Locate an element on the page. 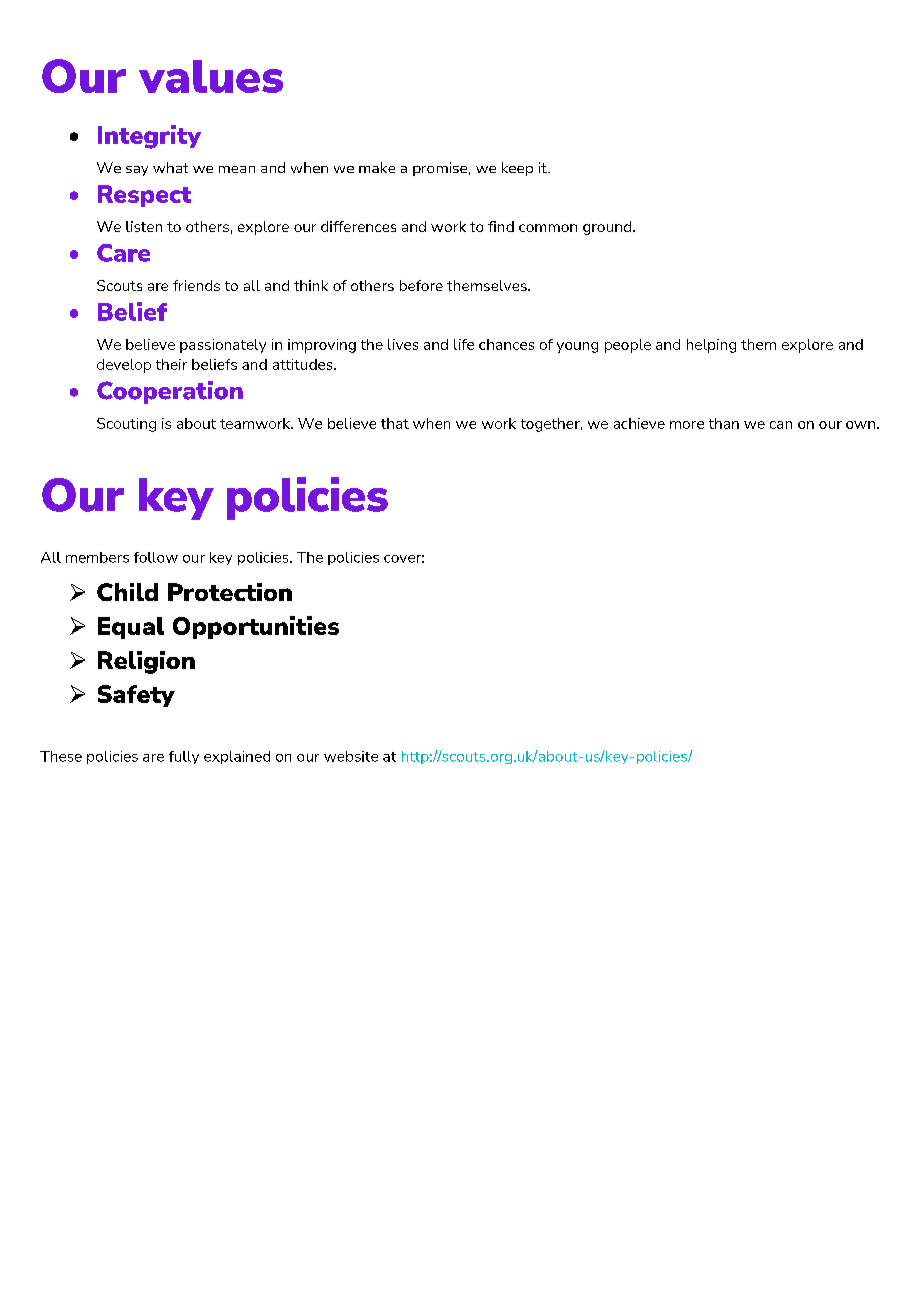 Image resolution: width=924 pixels, height=1308 pixels. helping is located at coordinates (711, 346).
